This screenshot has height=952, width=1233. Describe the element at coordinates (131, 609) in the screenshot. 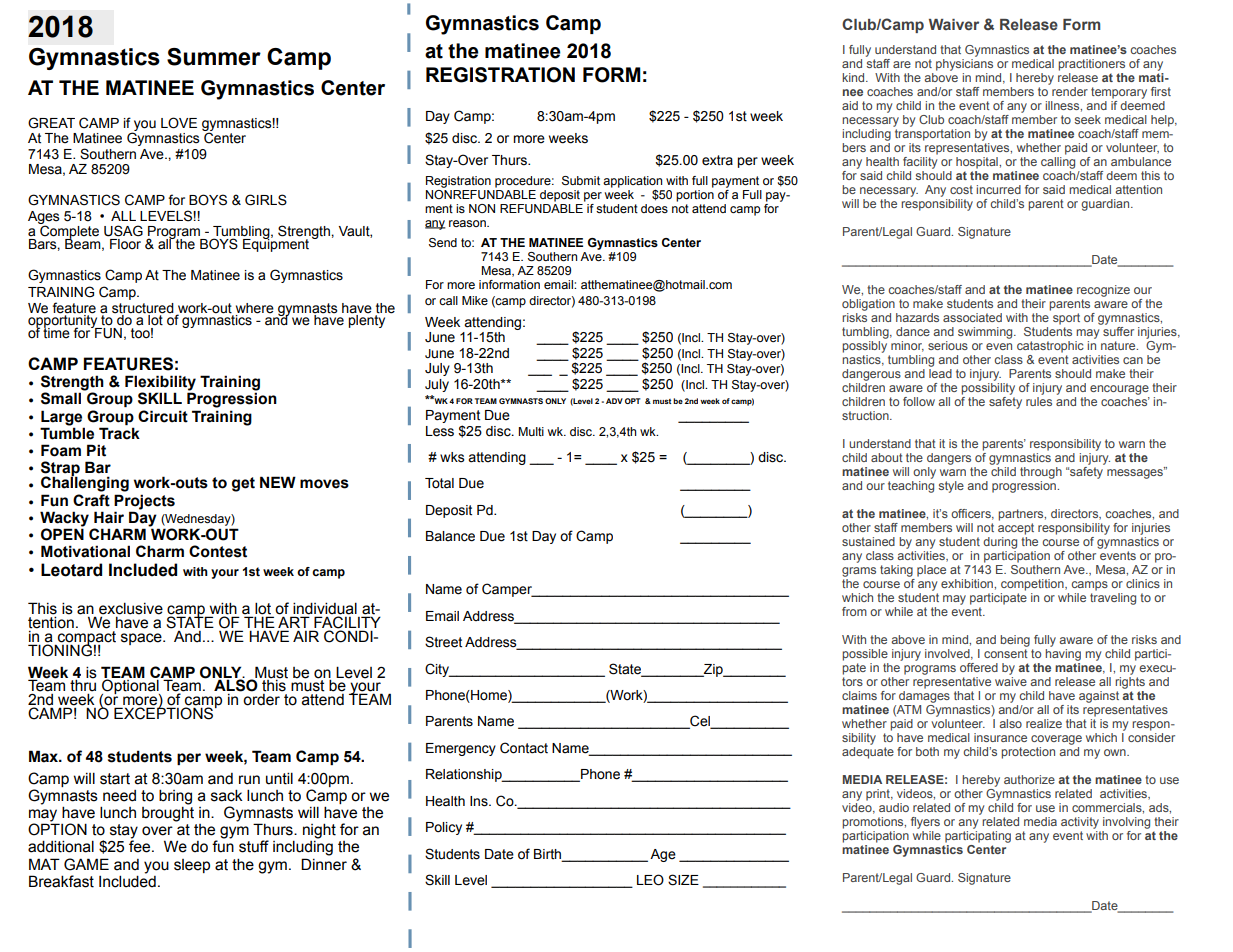

I see `exclusive` at that location.
